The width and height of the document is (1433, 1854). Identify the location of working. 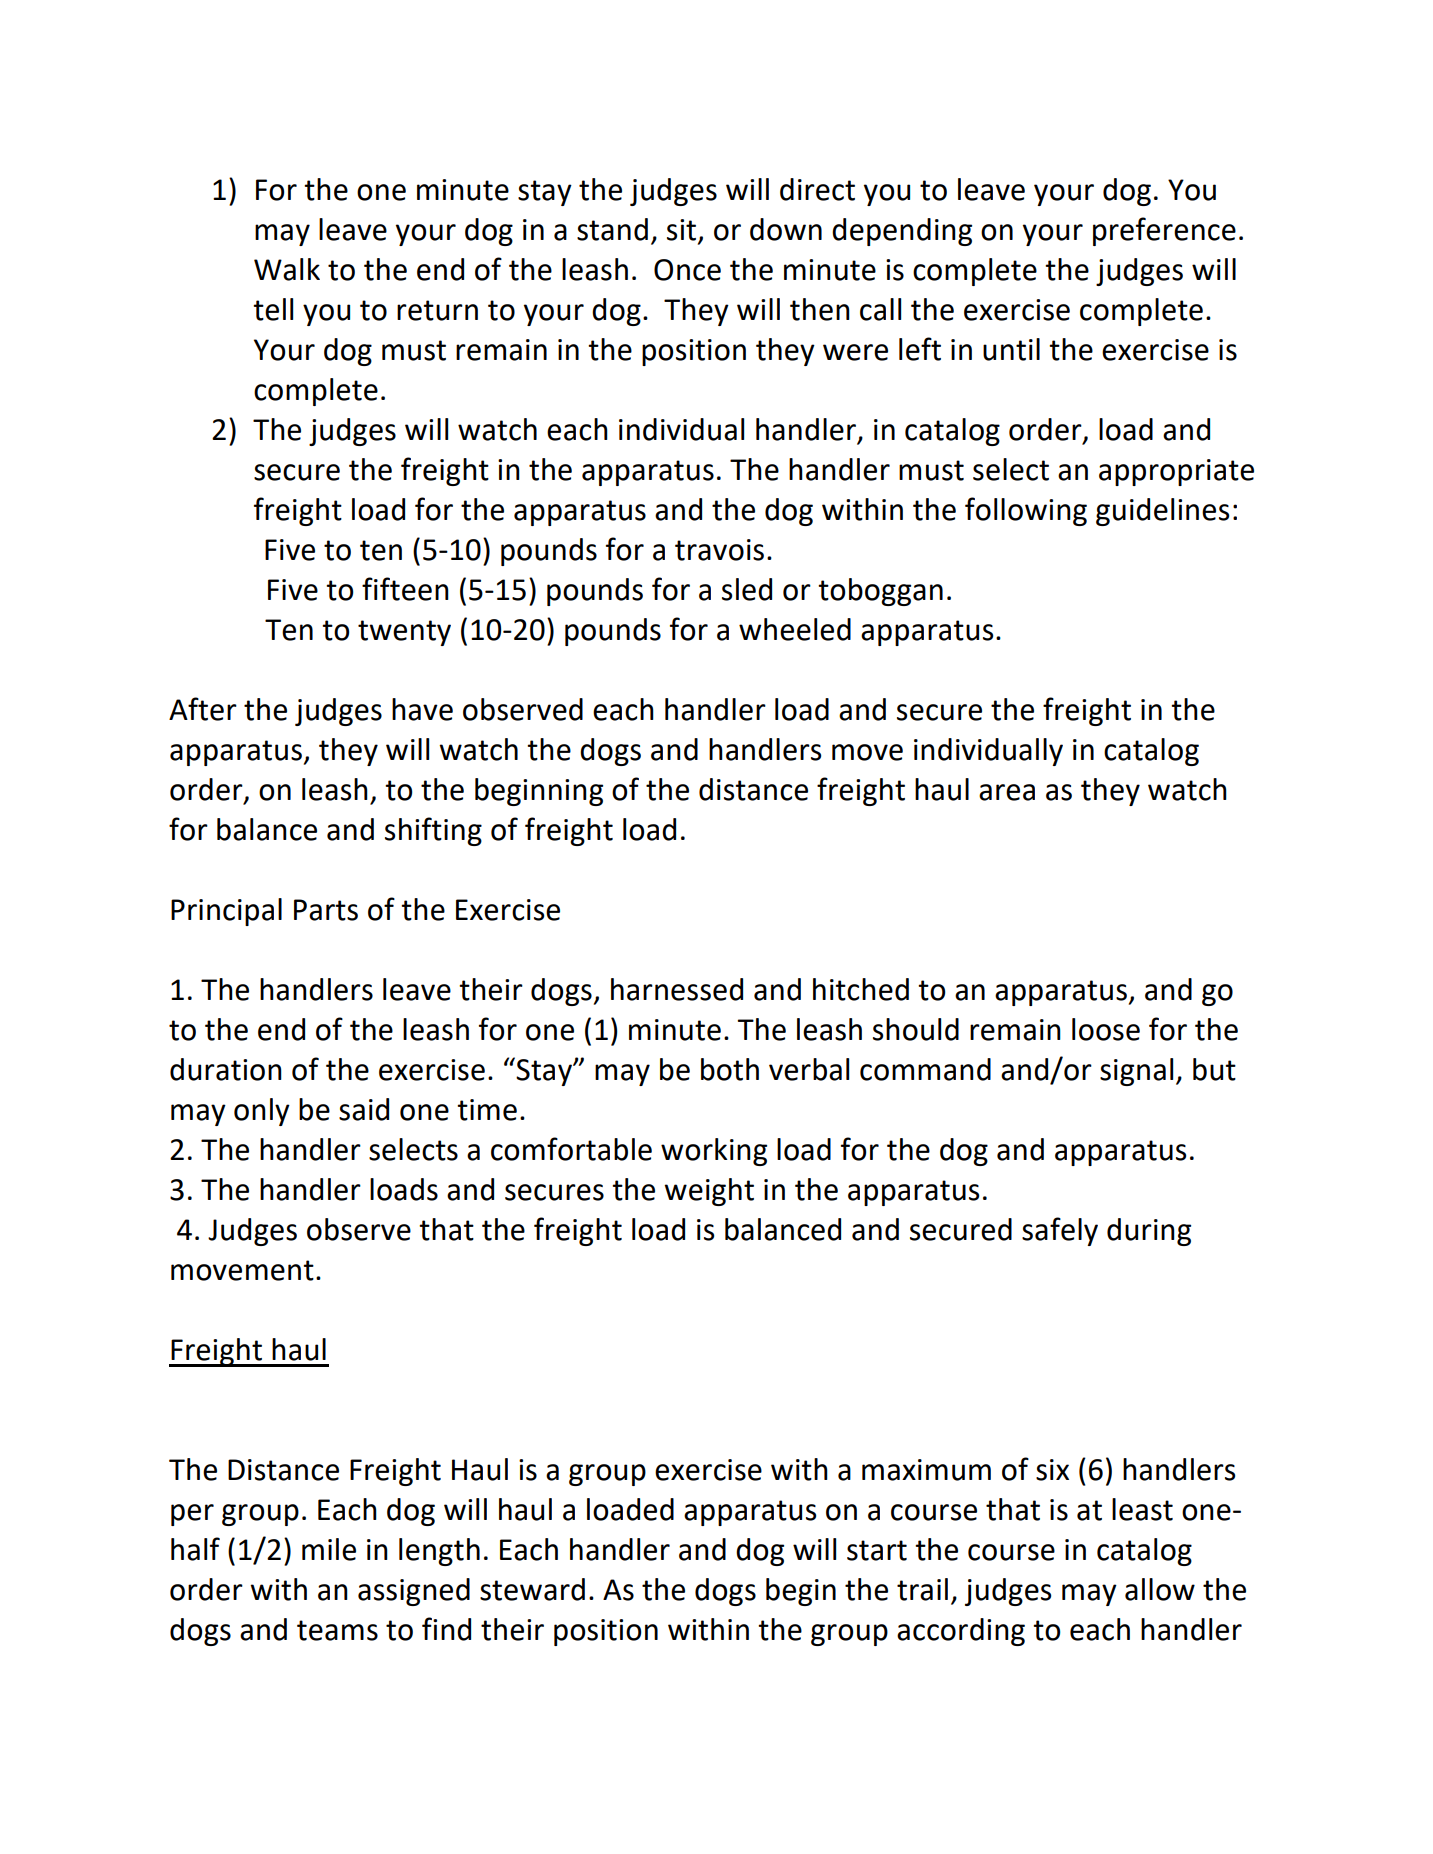
(714, 1152).
